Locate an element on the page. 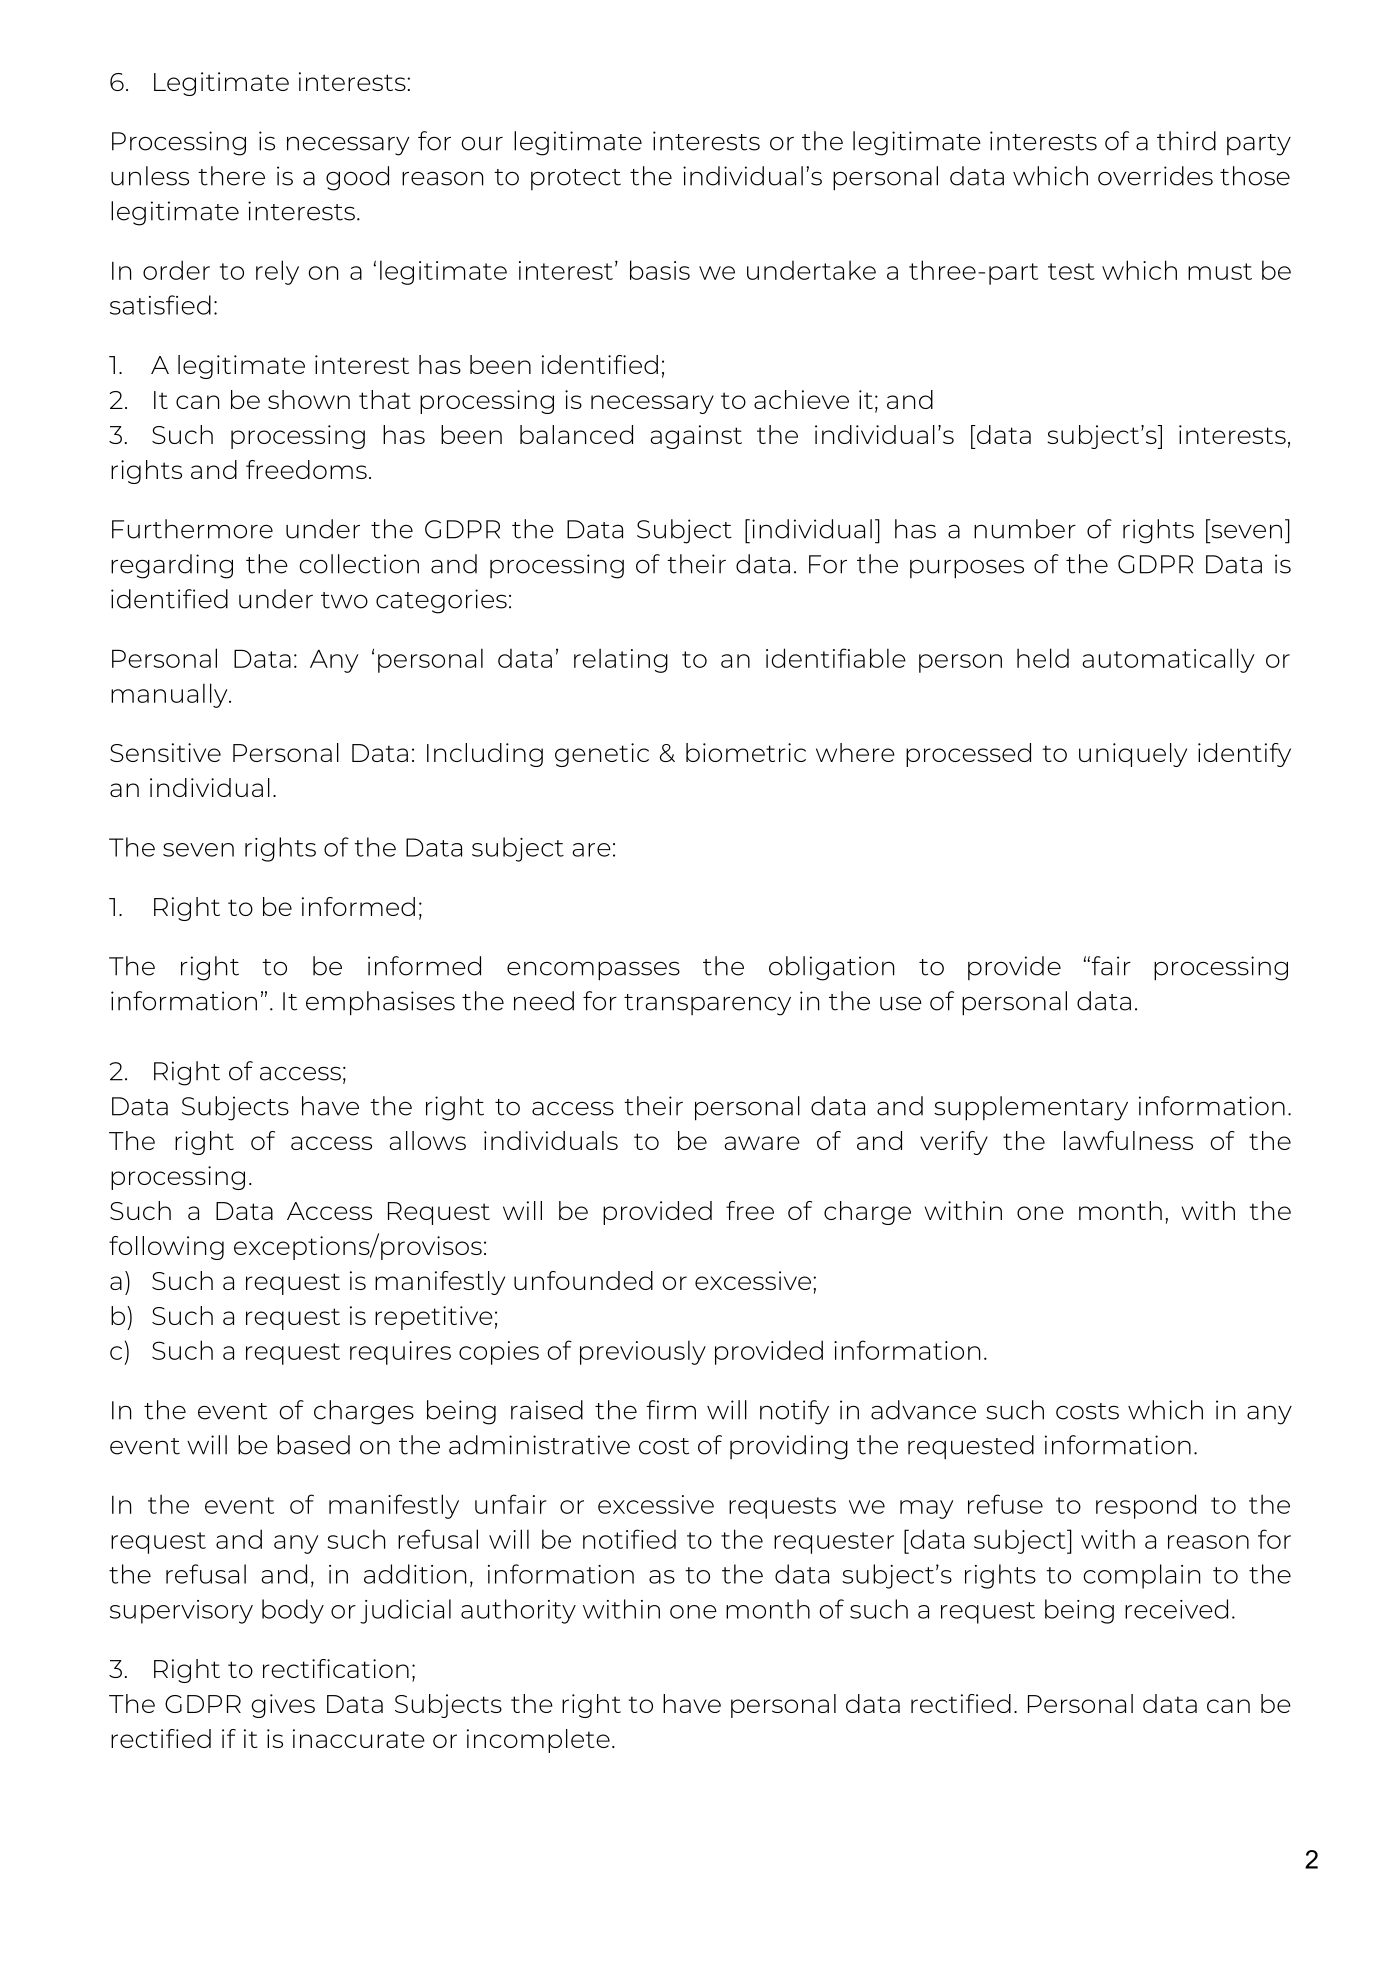  basis is located at coordinates (660, 270).
